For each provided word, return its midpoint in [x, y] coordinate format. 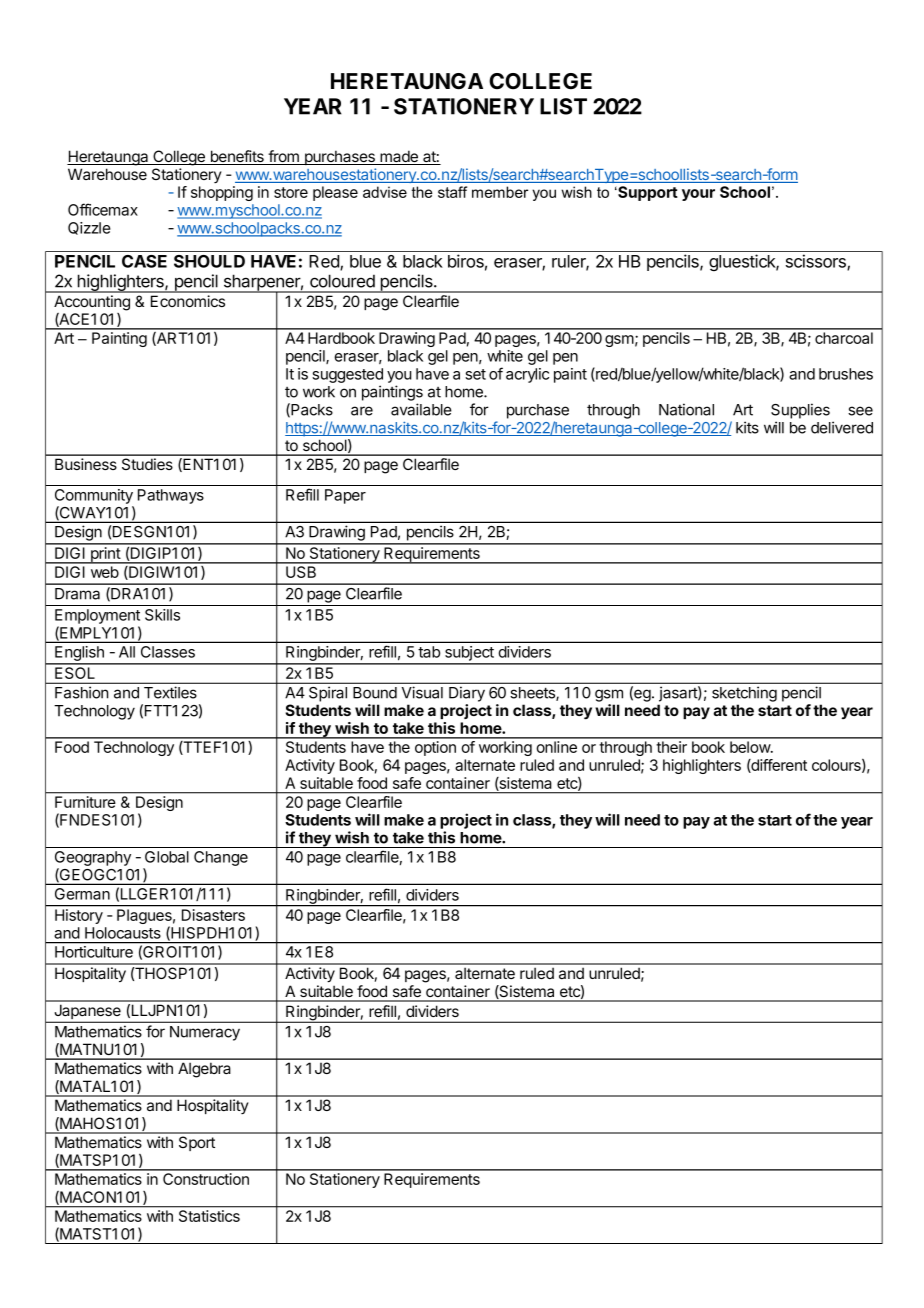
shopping [222, 193]
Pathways [171, 496]
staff [452, 192]
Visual [422, 692]
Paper [345, 496]
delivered [842, 427]
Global [167, 857]
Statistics [209, 1216]
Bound [375, 693]
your [698, 195]
